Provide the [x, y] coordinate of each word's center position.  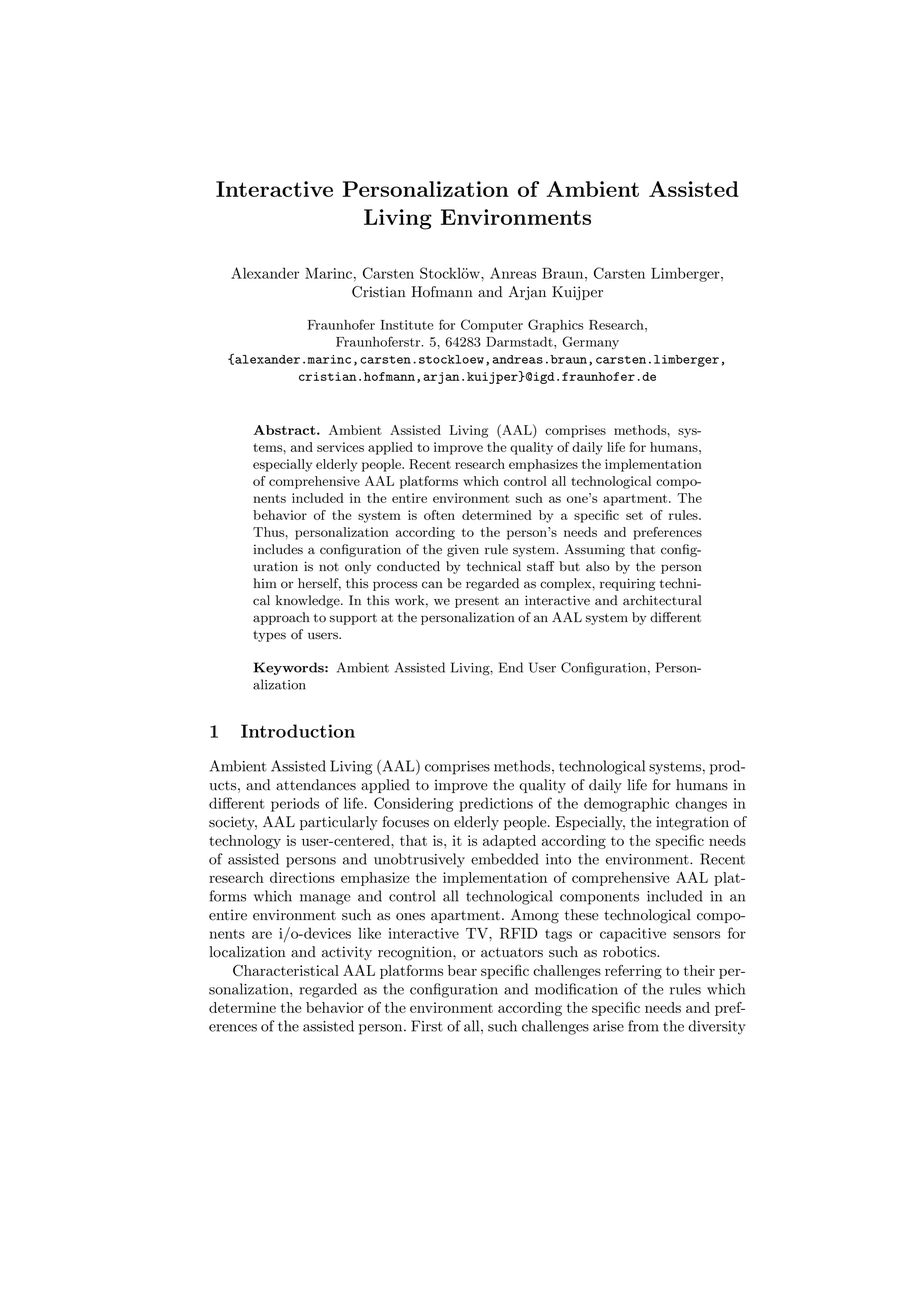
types [269, 636]
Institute [407, 325]
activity [347, 953]
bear [462, 970]
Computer [492, 326]
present [477, 602]
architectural [662, 600]
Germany [590, 343]
